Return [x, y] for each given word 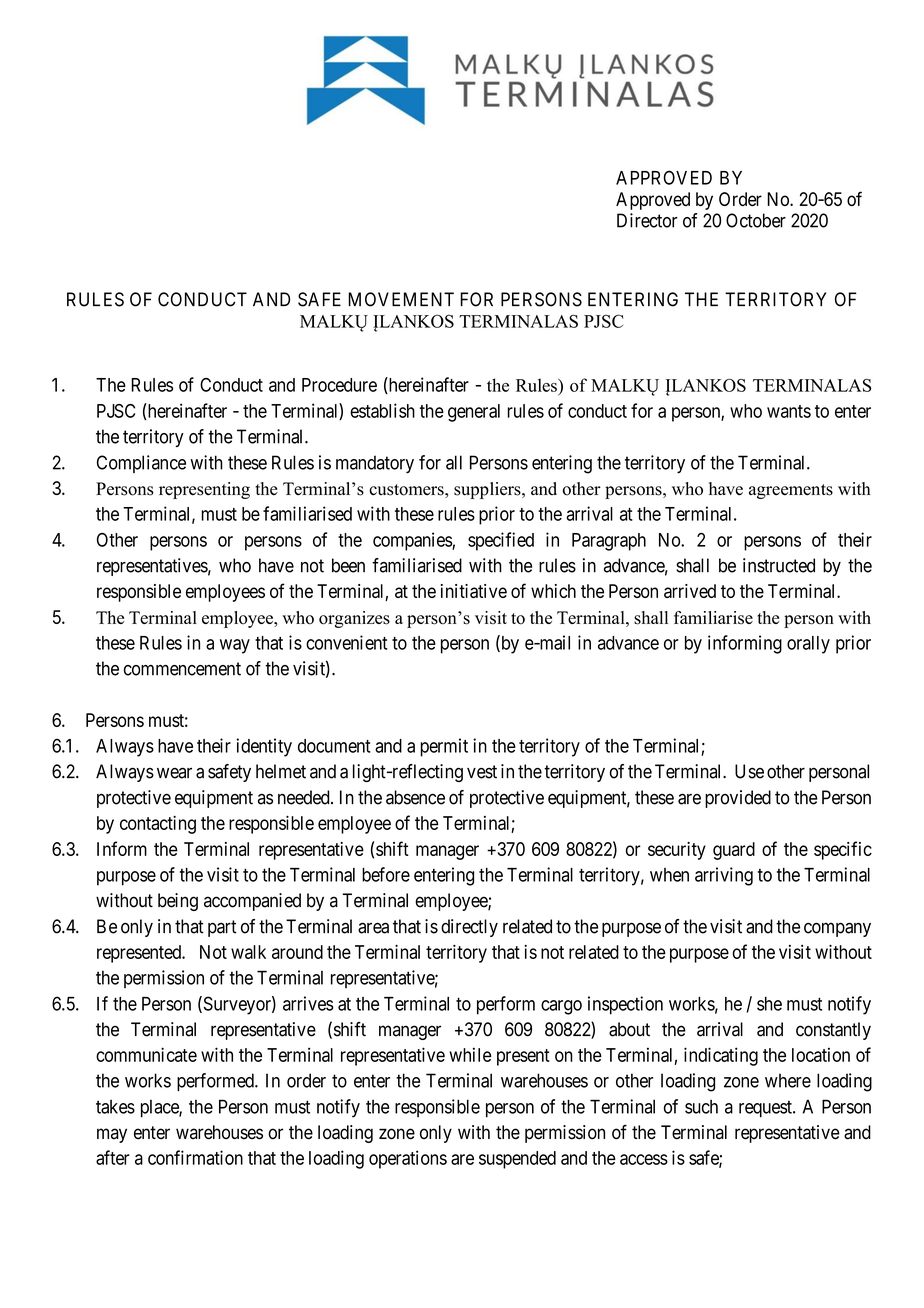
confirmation [195, 1157]
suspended [517, 1160]
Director [647, 220]
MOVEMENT [401, 299]
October [756, 220]
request [766, 1109]
